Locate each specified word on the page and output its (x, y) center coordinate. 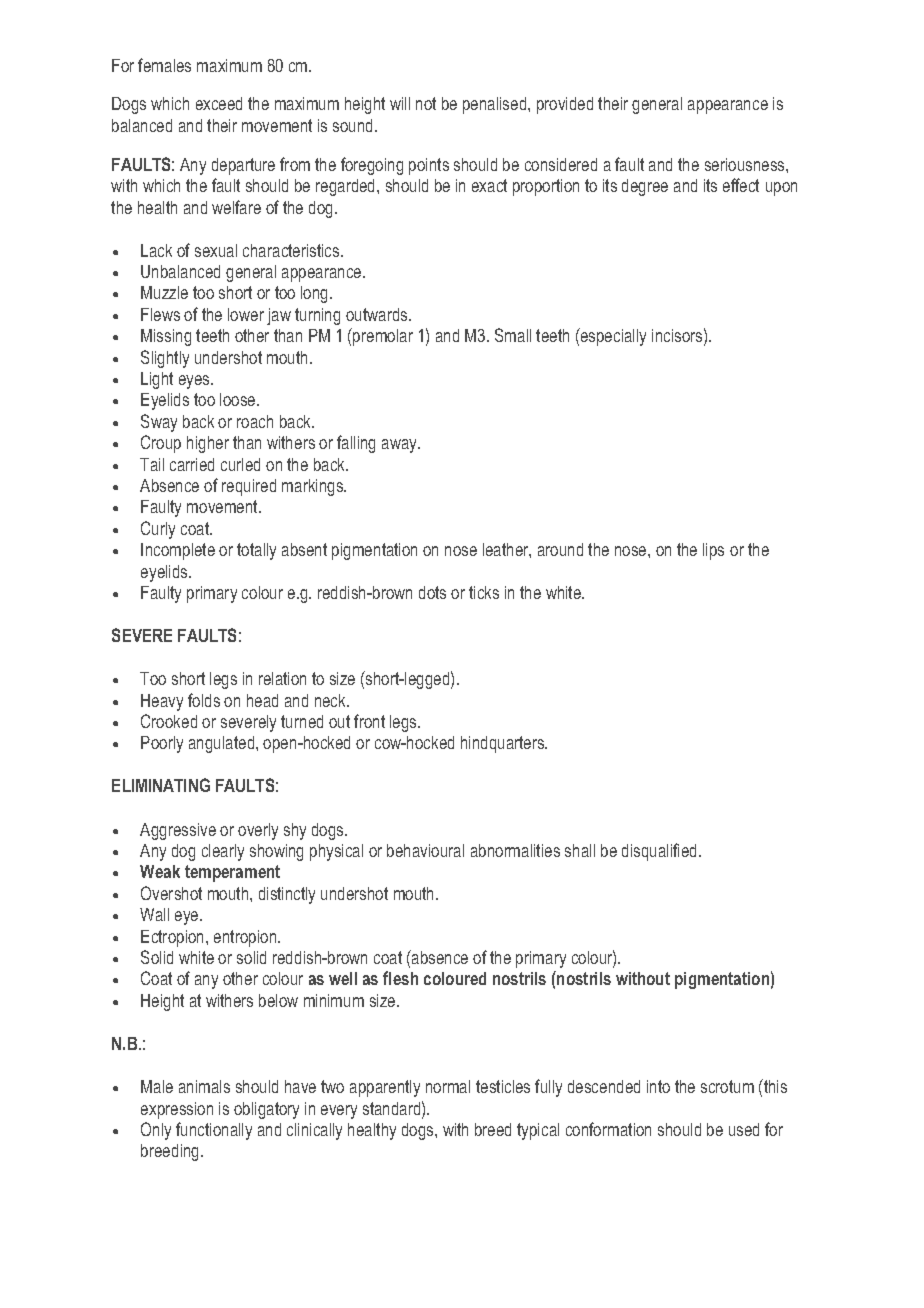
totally (256, 551)
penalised (496, 105)
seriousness (746, 164)
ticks (484, 592)
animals (204, 1086)
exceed (219, 103)
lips (713, 551)
